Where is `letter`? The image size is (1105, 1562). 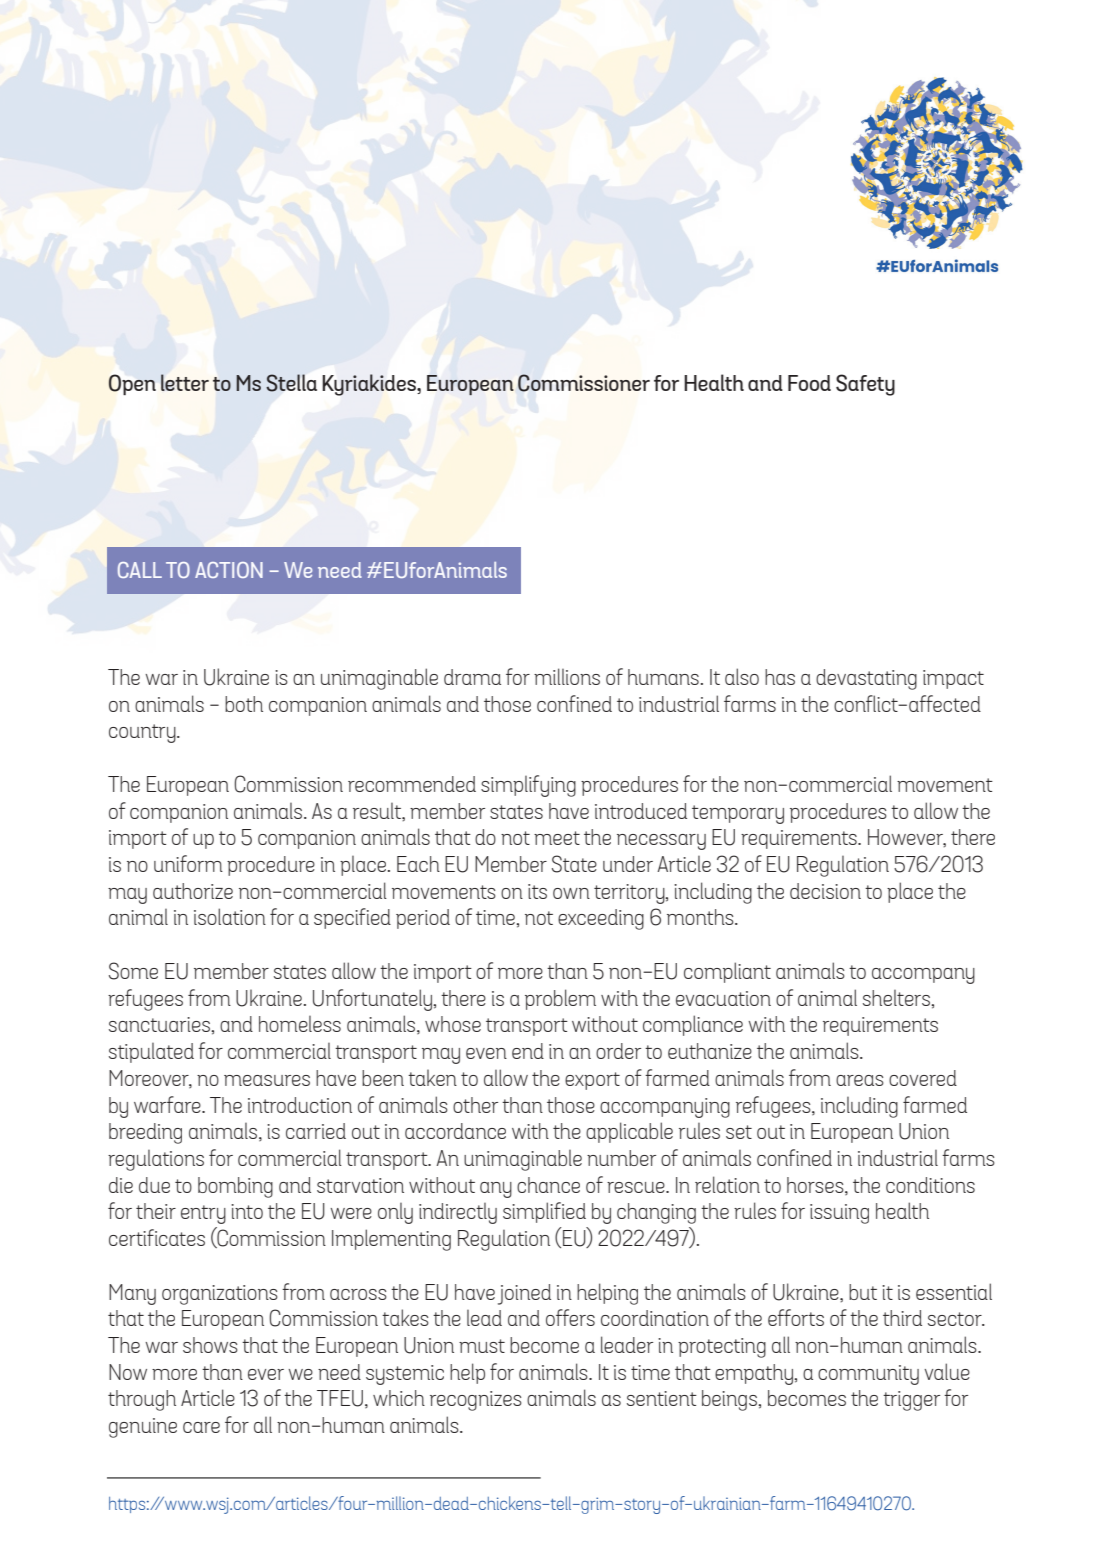
letter is located at coordinates (185, 382).
